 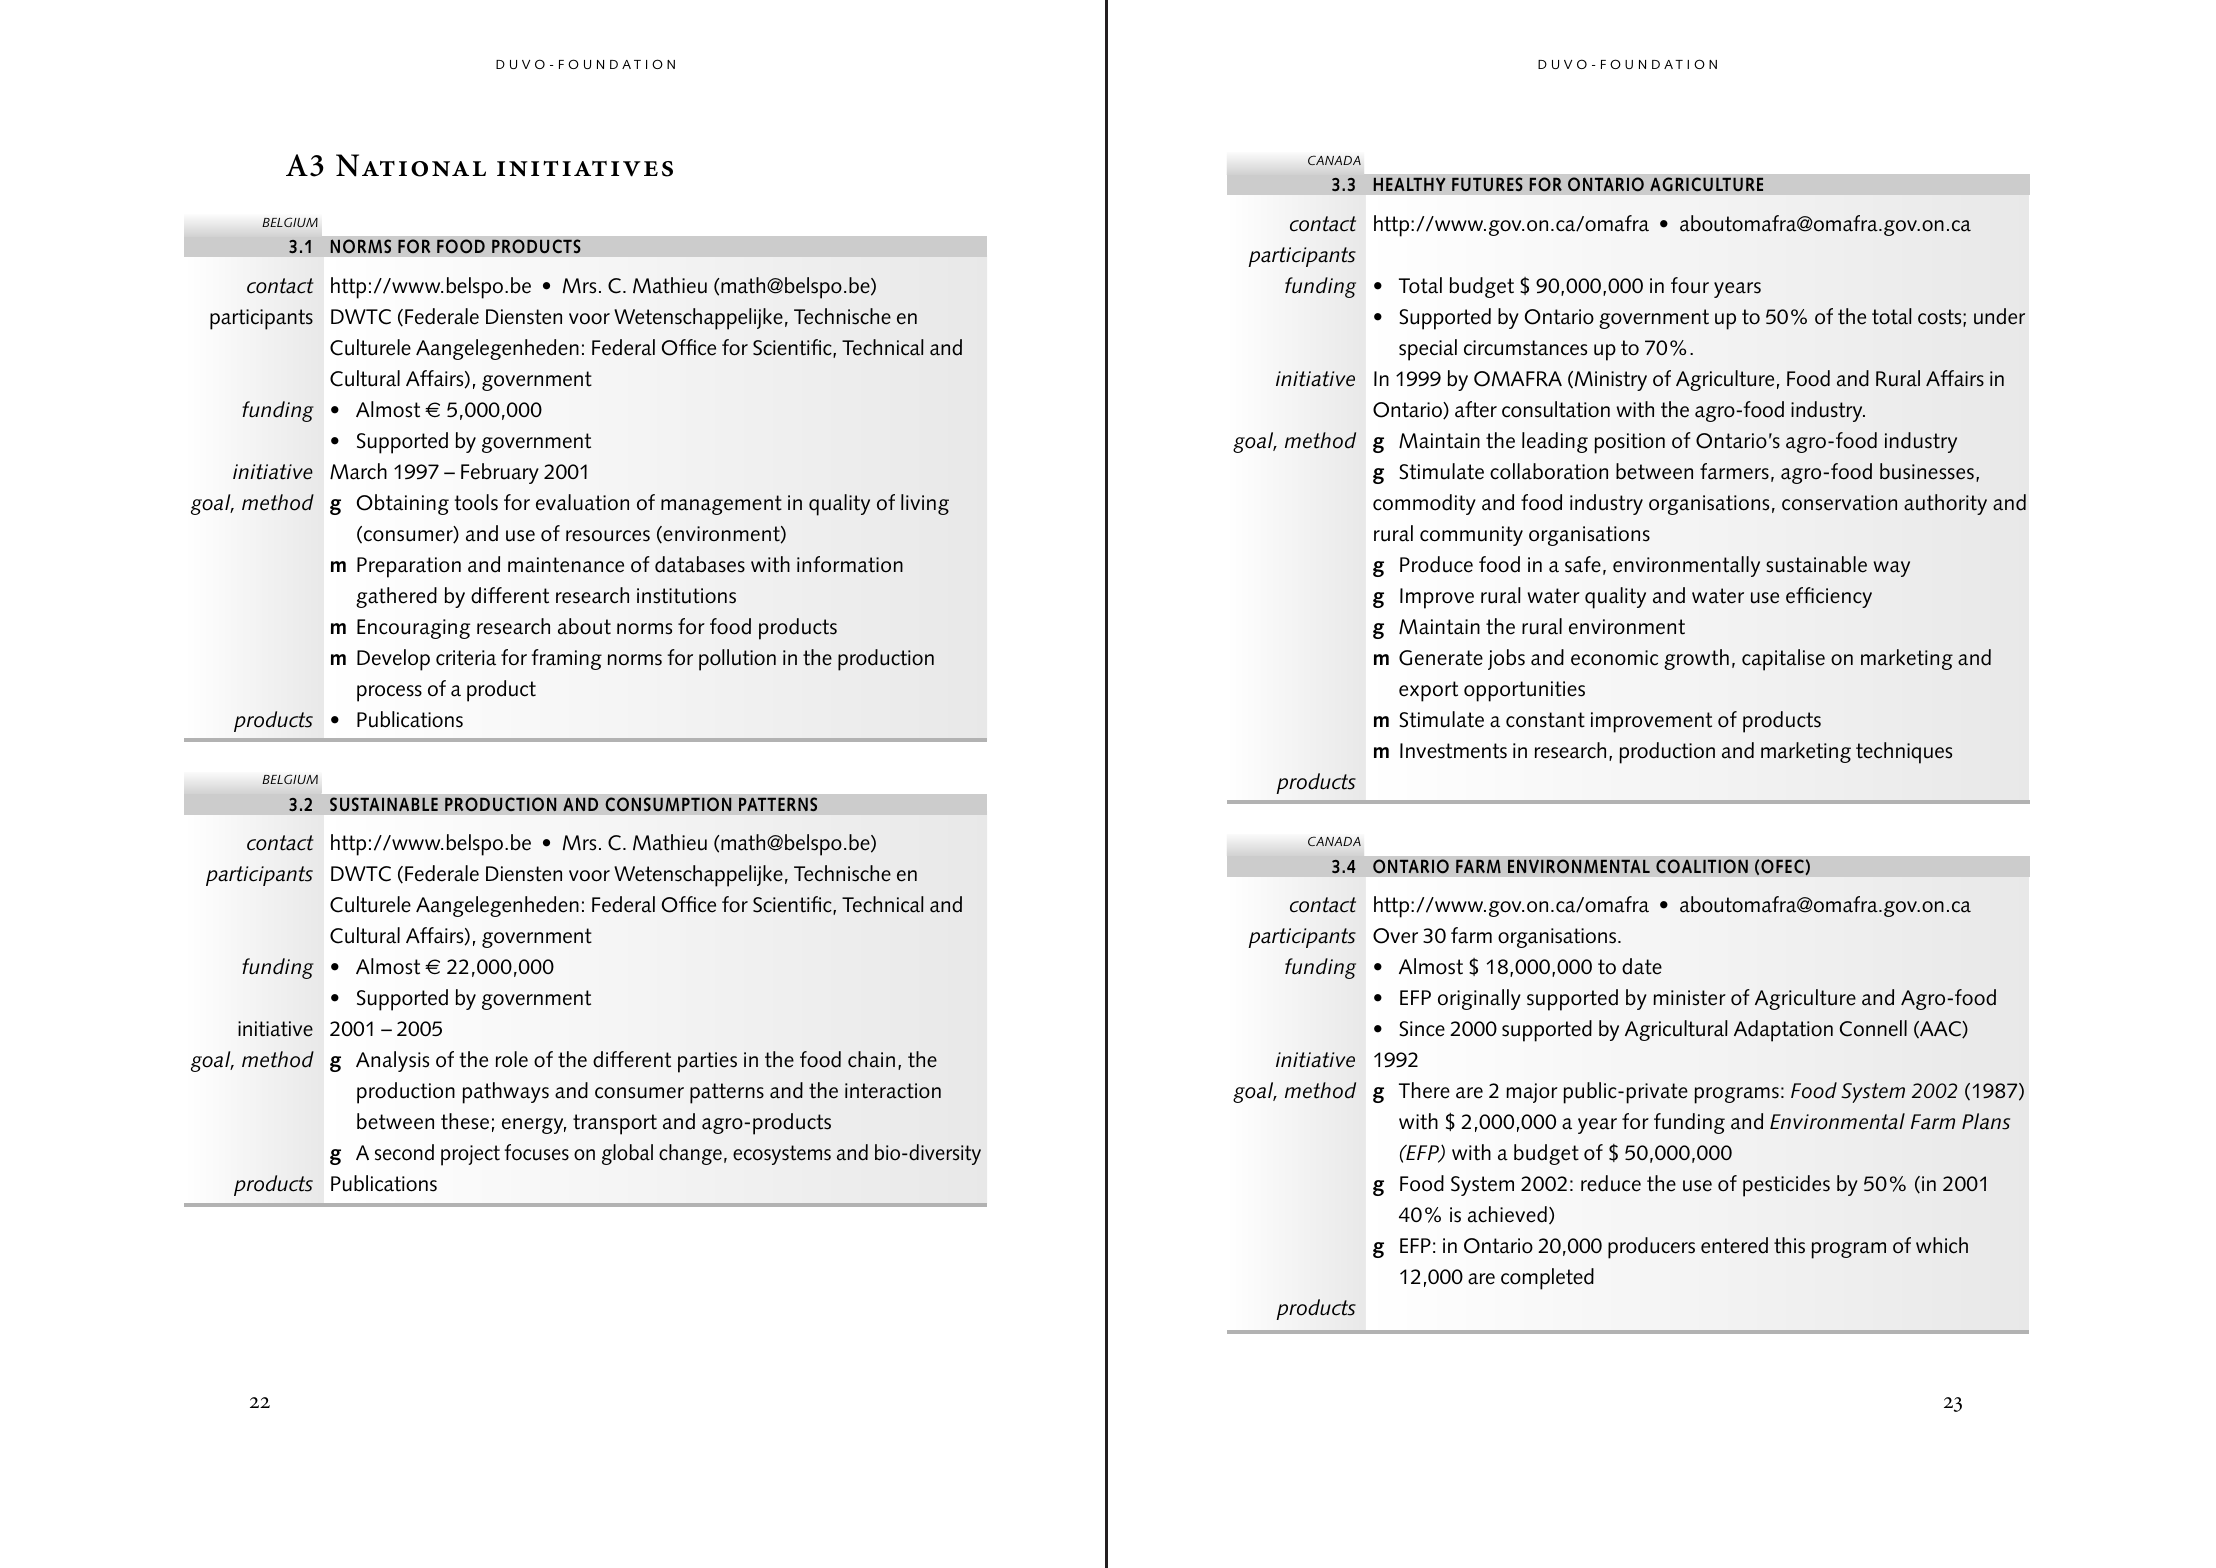 What do you see at coordinates (512, 1059) in the screenshot?
I see `role` at bounding box center [512, 1059].
